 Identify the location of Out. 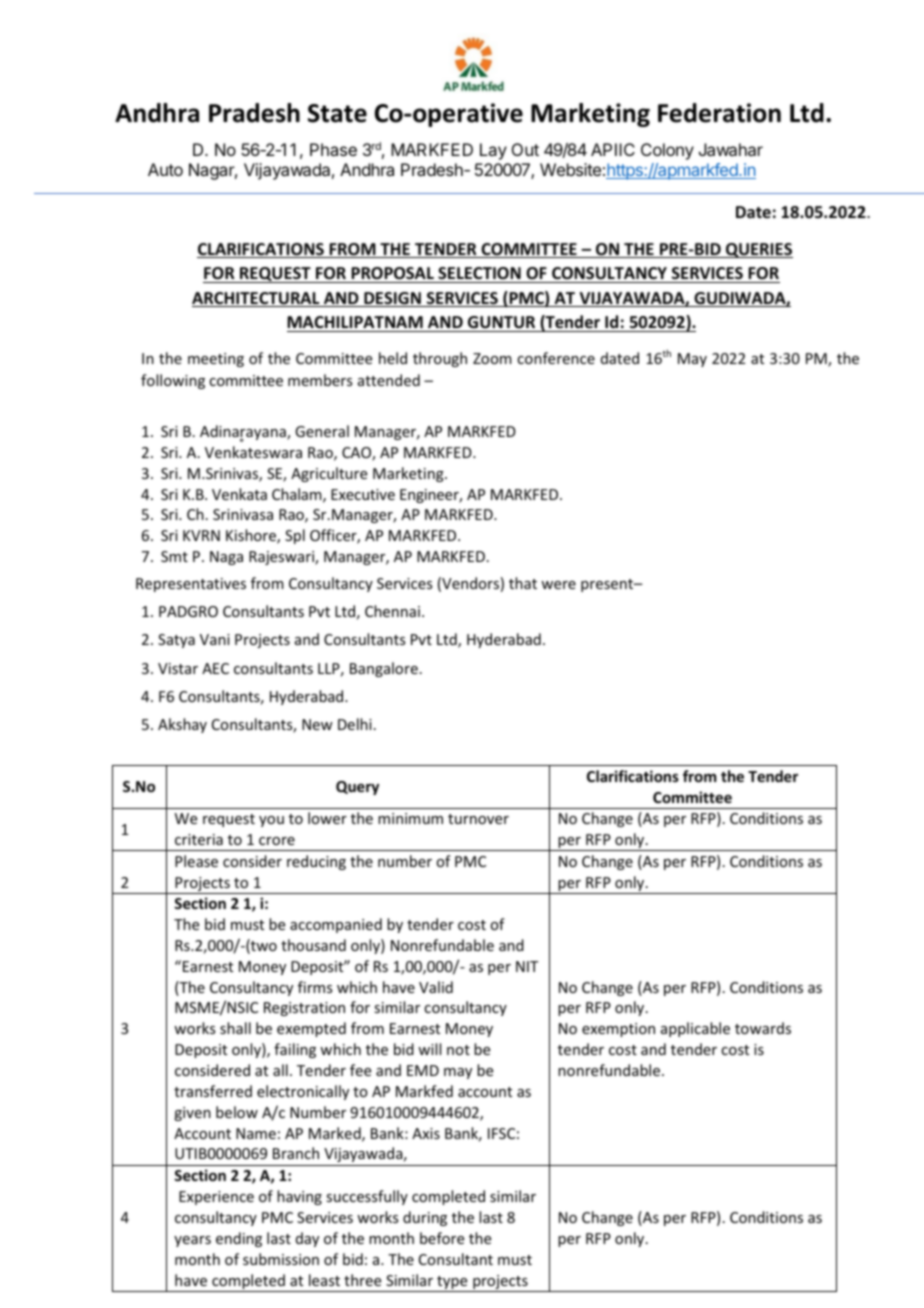
(525, 149).
